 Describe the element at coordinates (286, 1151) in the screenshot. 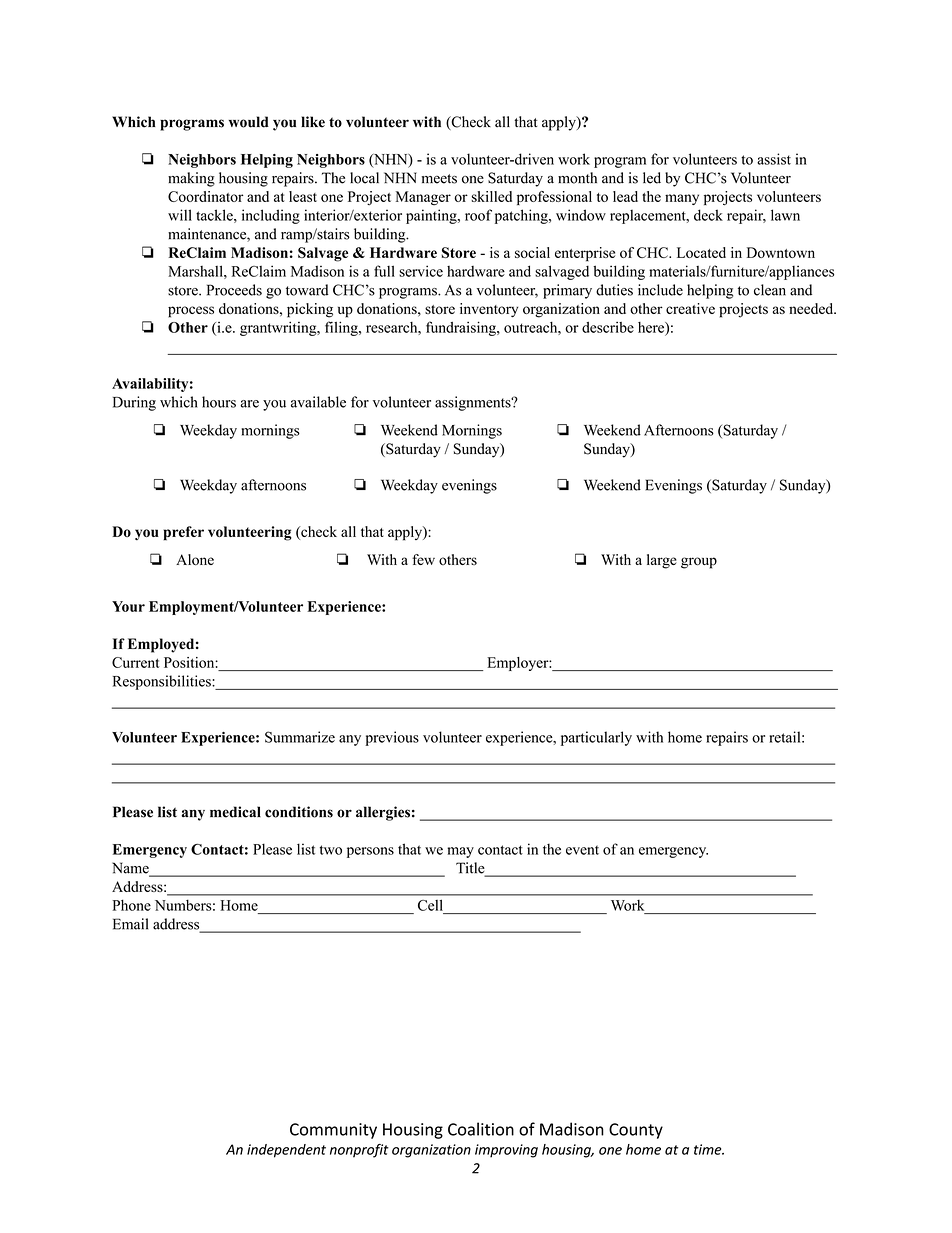

I see `independent` at that location.
